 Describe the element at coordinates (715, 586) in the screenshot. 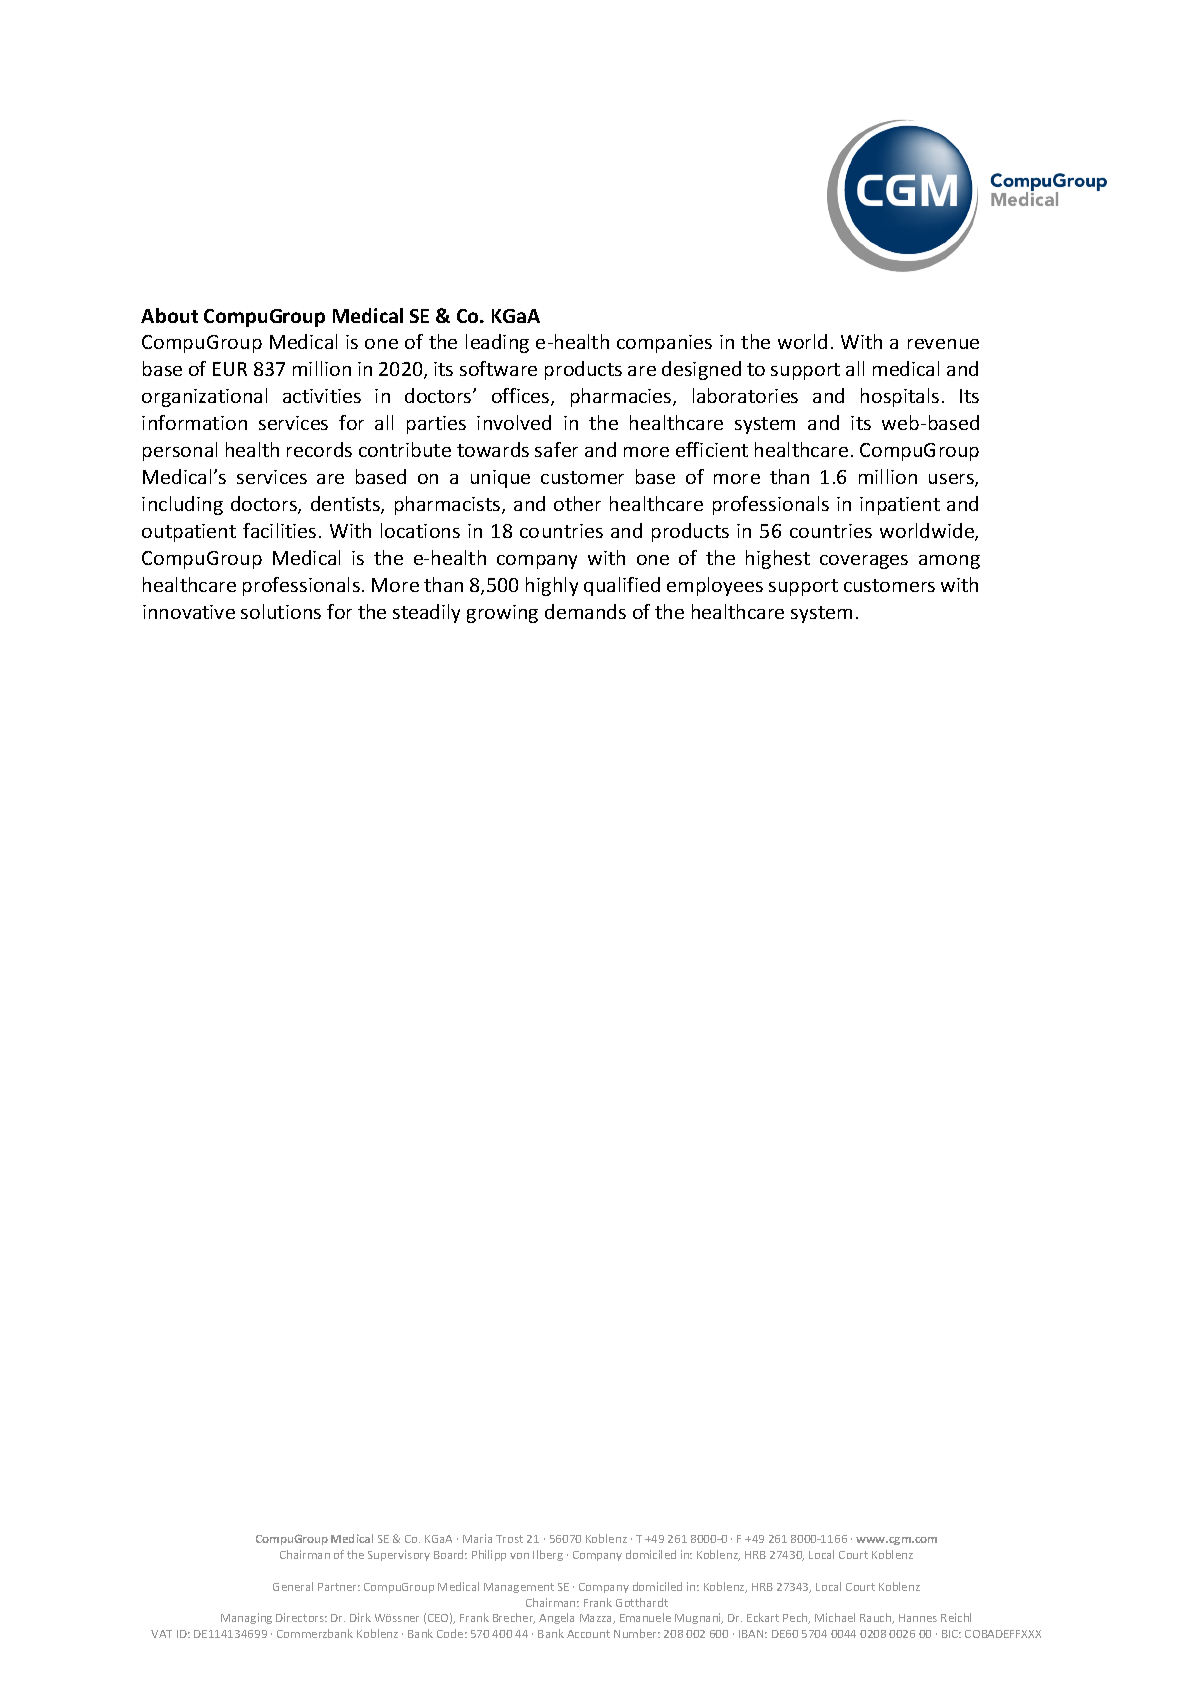

I see `employees` at that location.
